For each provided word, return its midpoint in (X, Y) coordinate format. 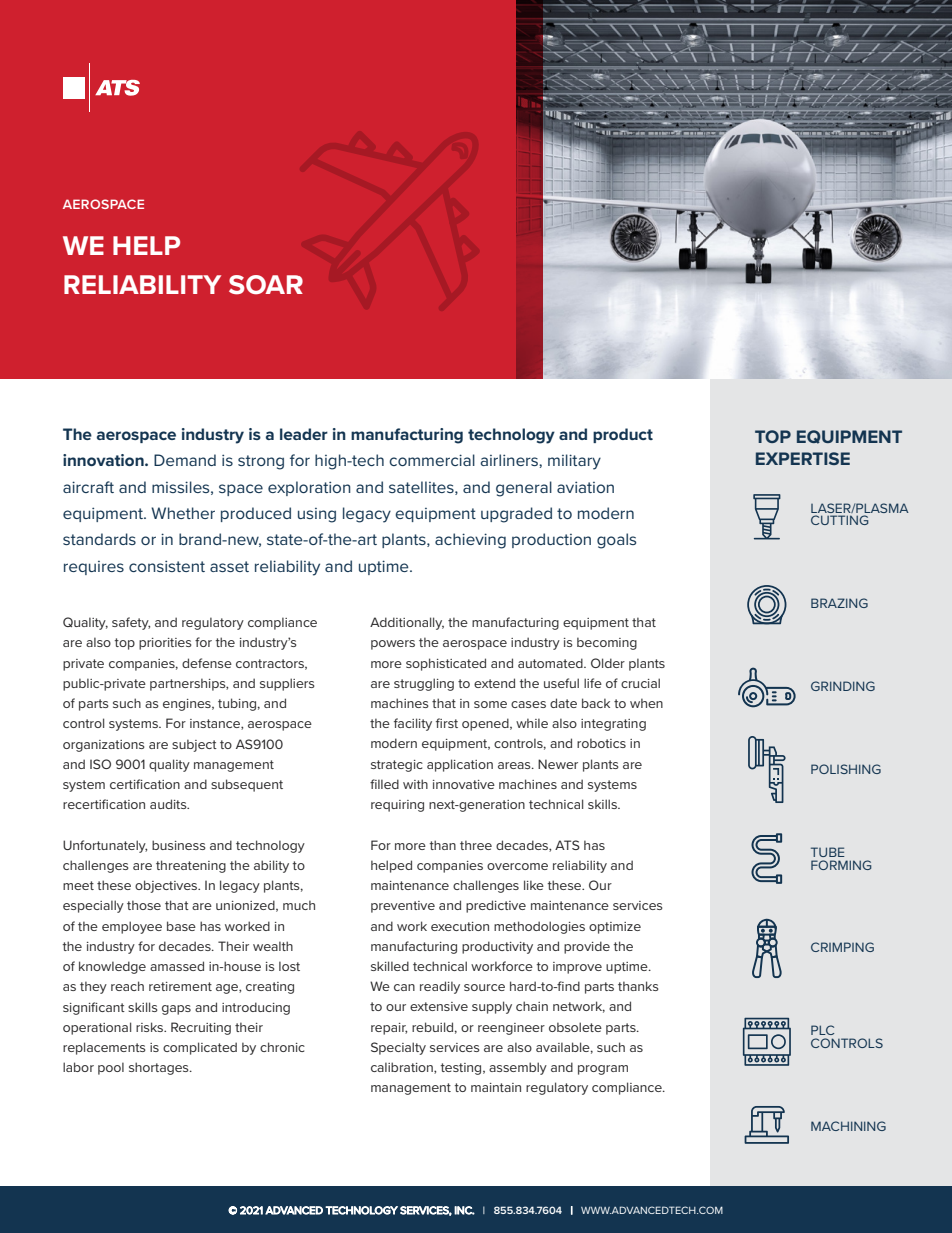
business (179, 845)
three (476, 845)
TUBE (828, 852)
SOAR (266, 285)
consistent (167, 566)
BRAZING (839, 603)
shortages (160, 1068)
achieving (470, 541)
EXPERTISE (803, 458)
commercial (432, 460)
